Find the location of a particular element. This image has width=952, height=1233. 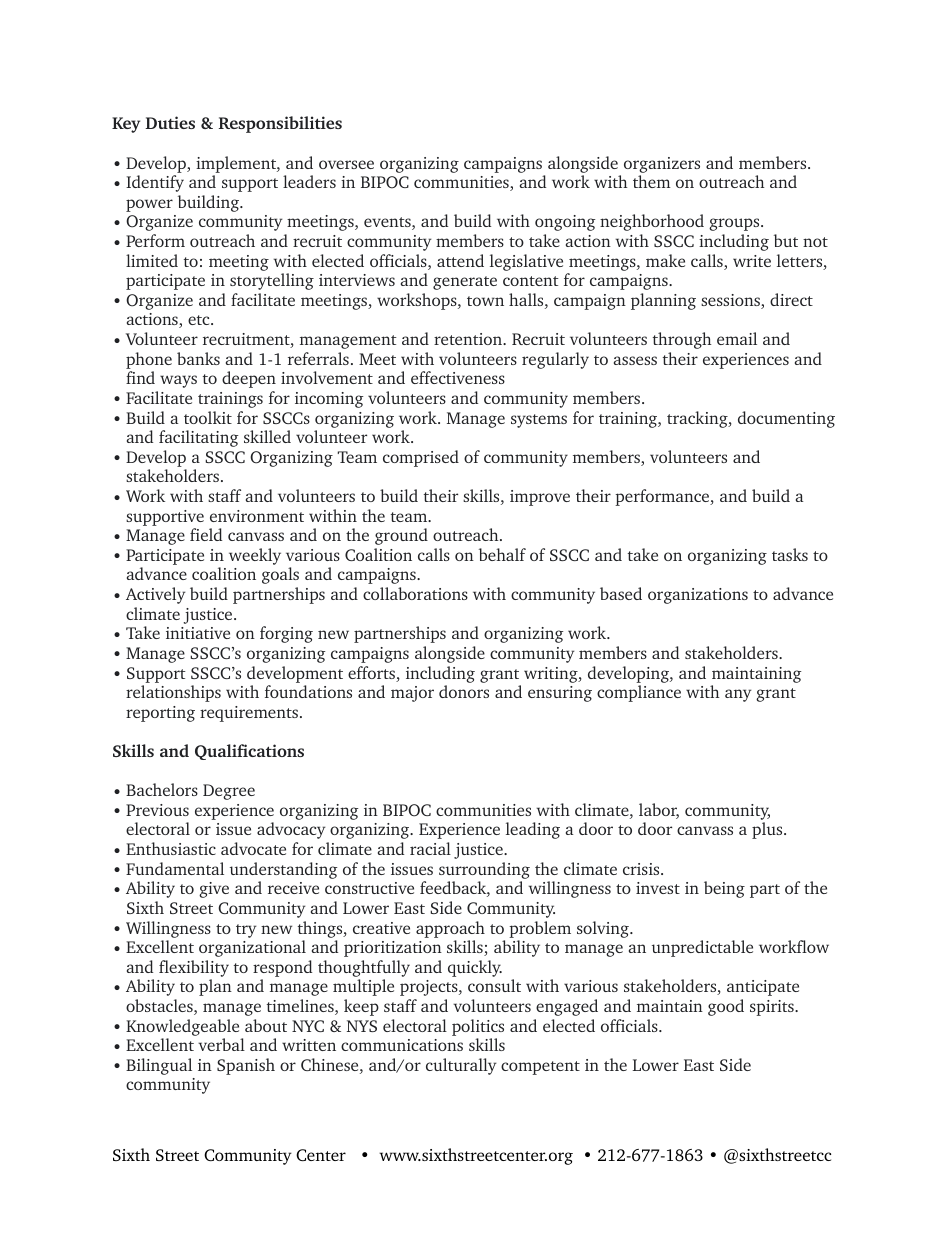

donors is located at coordinates (464, 691).
